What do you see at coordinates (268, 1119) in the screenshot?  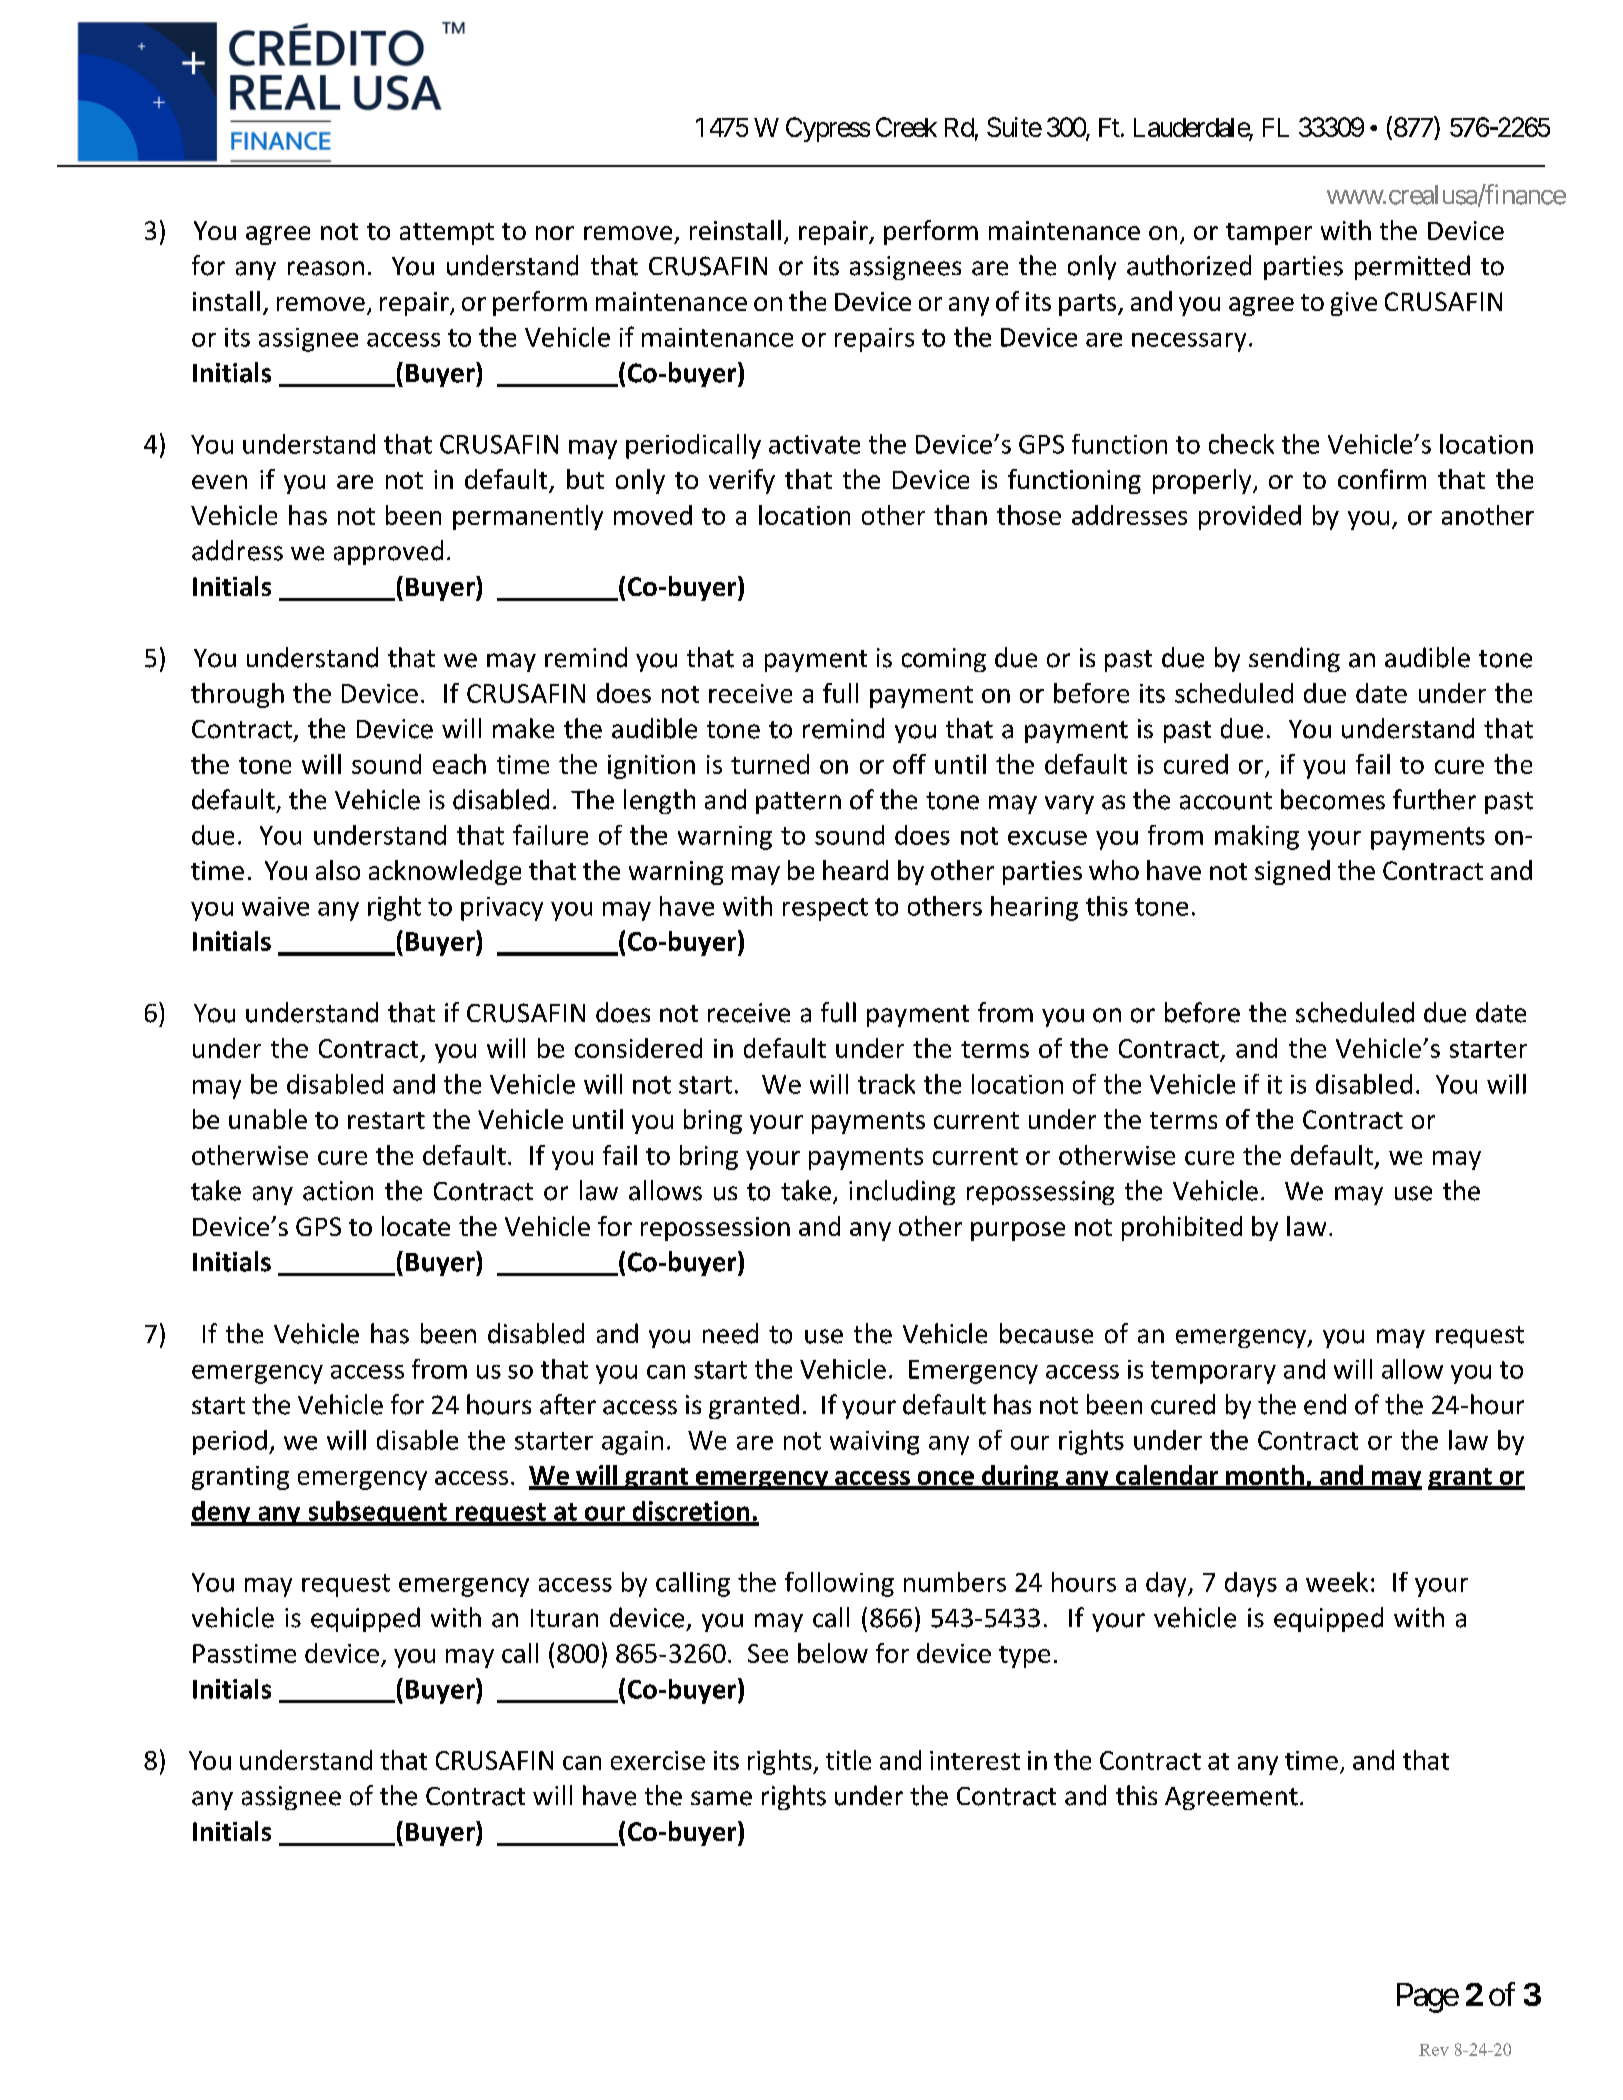 I see `unable` at bounding box center [268, 1119].
